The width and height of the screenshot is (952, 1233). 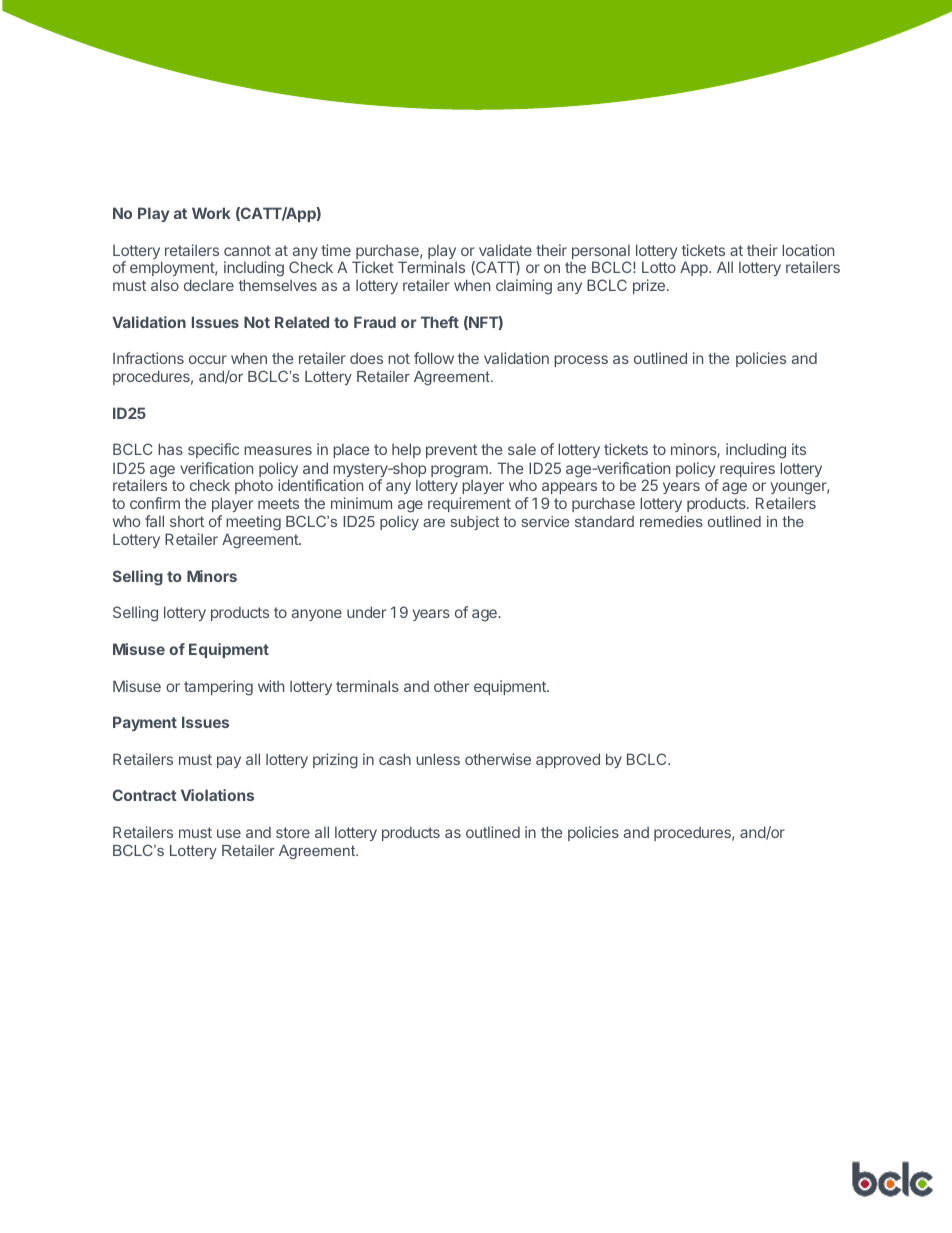 What do you see at coordinates (217, 795) in the screenshot?
I see `Violations` at bounding box center [217, 795].
